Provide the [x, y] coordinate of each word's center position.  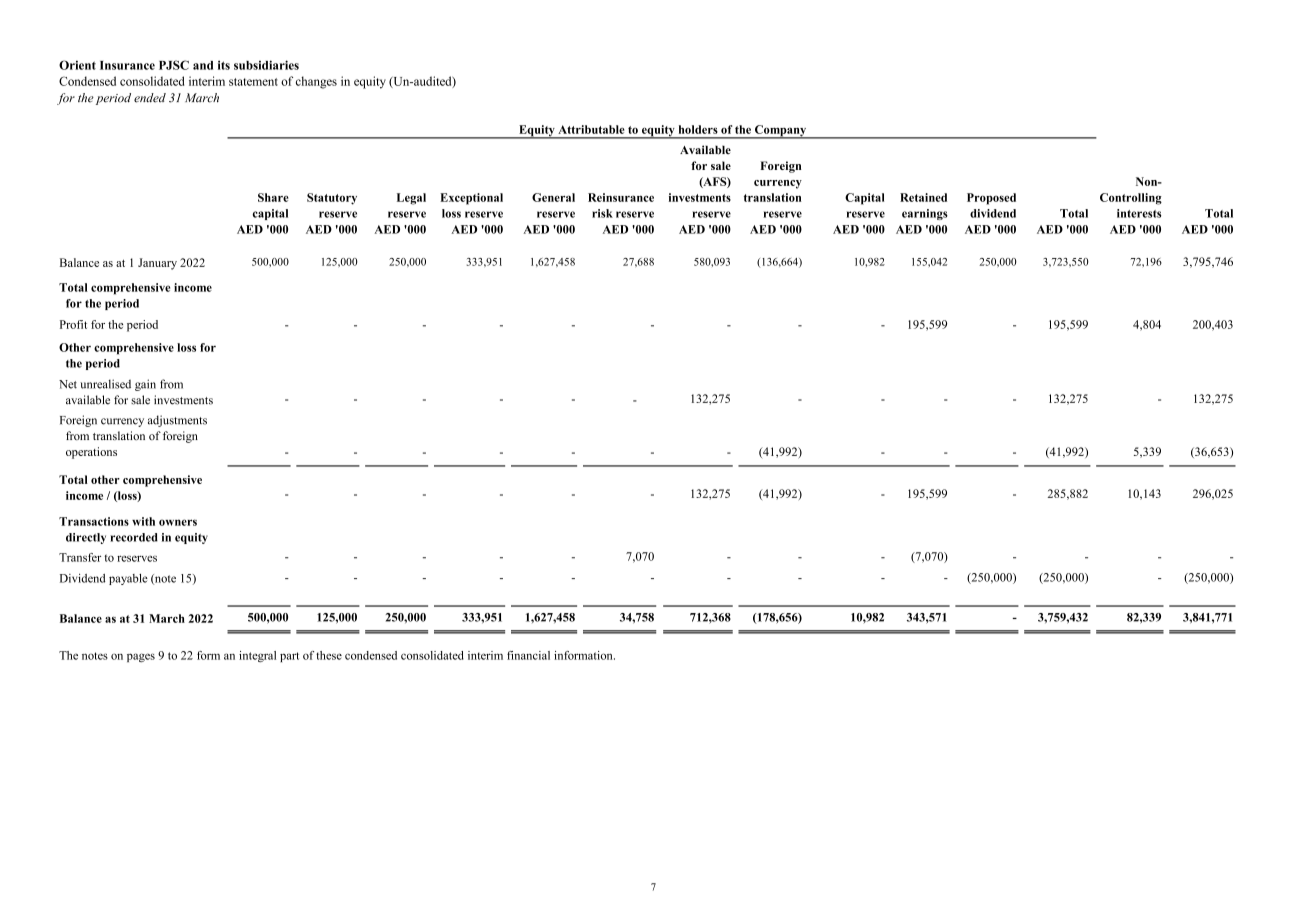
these [329, 655]
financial [528, 655]
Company [781, 132]
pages [141, 657]
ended [150, 98]
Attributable [591, 129]
